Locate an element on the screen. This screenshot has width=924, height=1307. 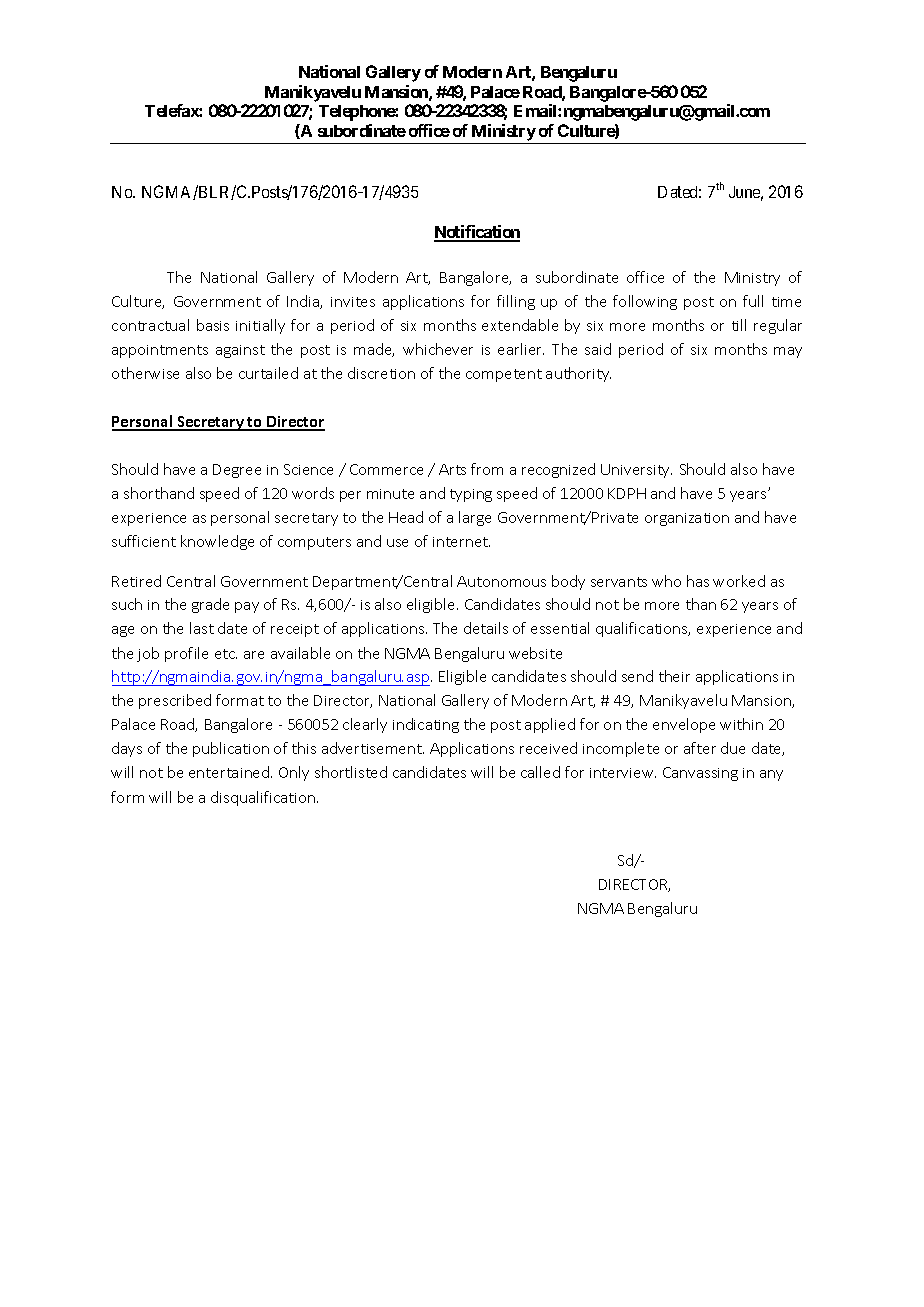
Notification is located at coordinates (477, 233).
